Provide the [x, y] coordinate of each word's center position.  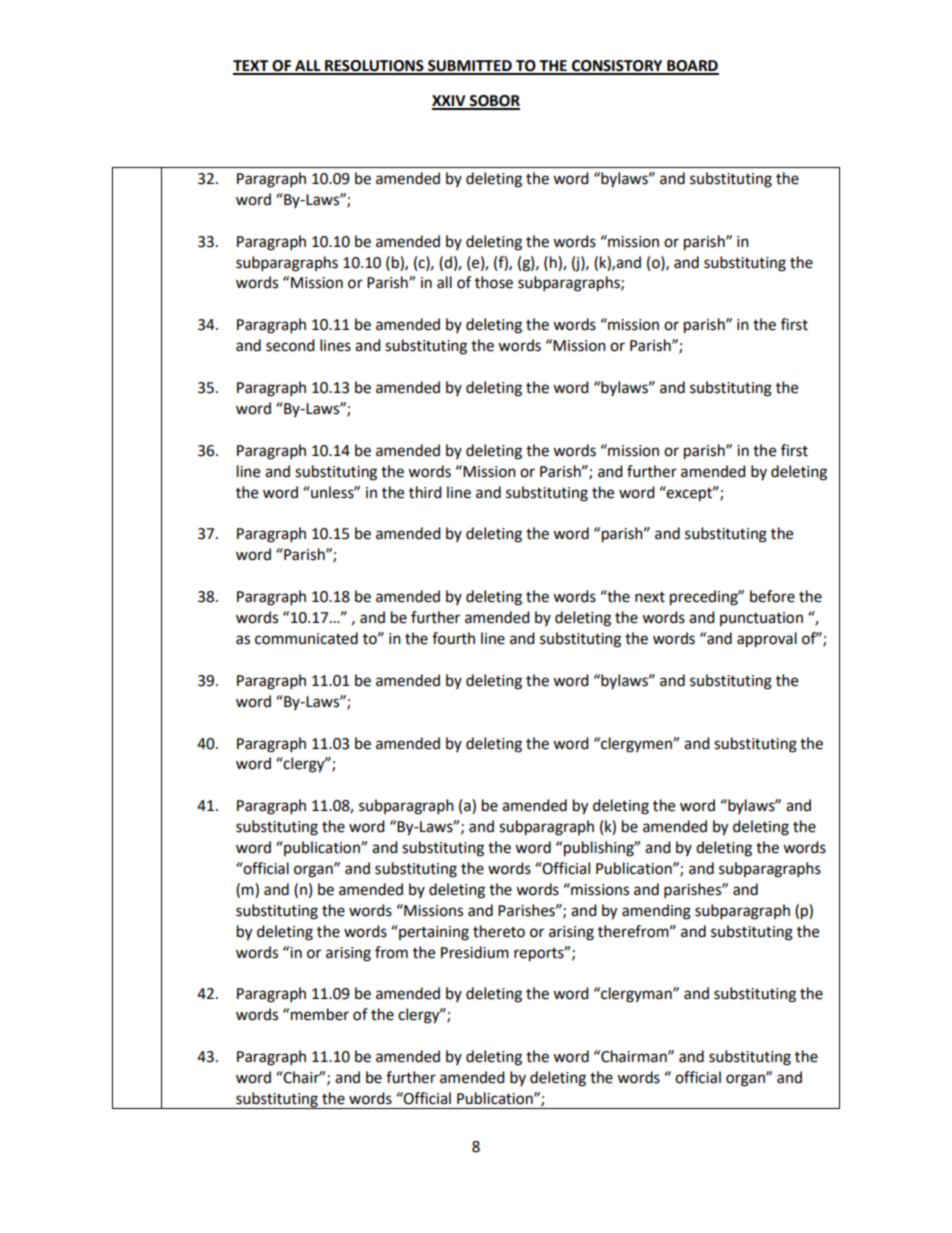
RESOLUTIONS [374, 67]
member [320, 1014]
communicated [306, 638]
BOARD [692, 67]
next [650, 597]
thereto [499, 931]
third [425, 492]
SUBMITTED [470, 67]
